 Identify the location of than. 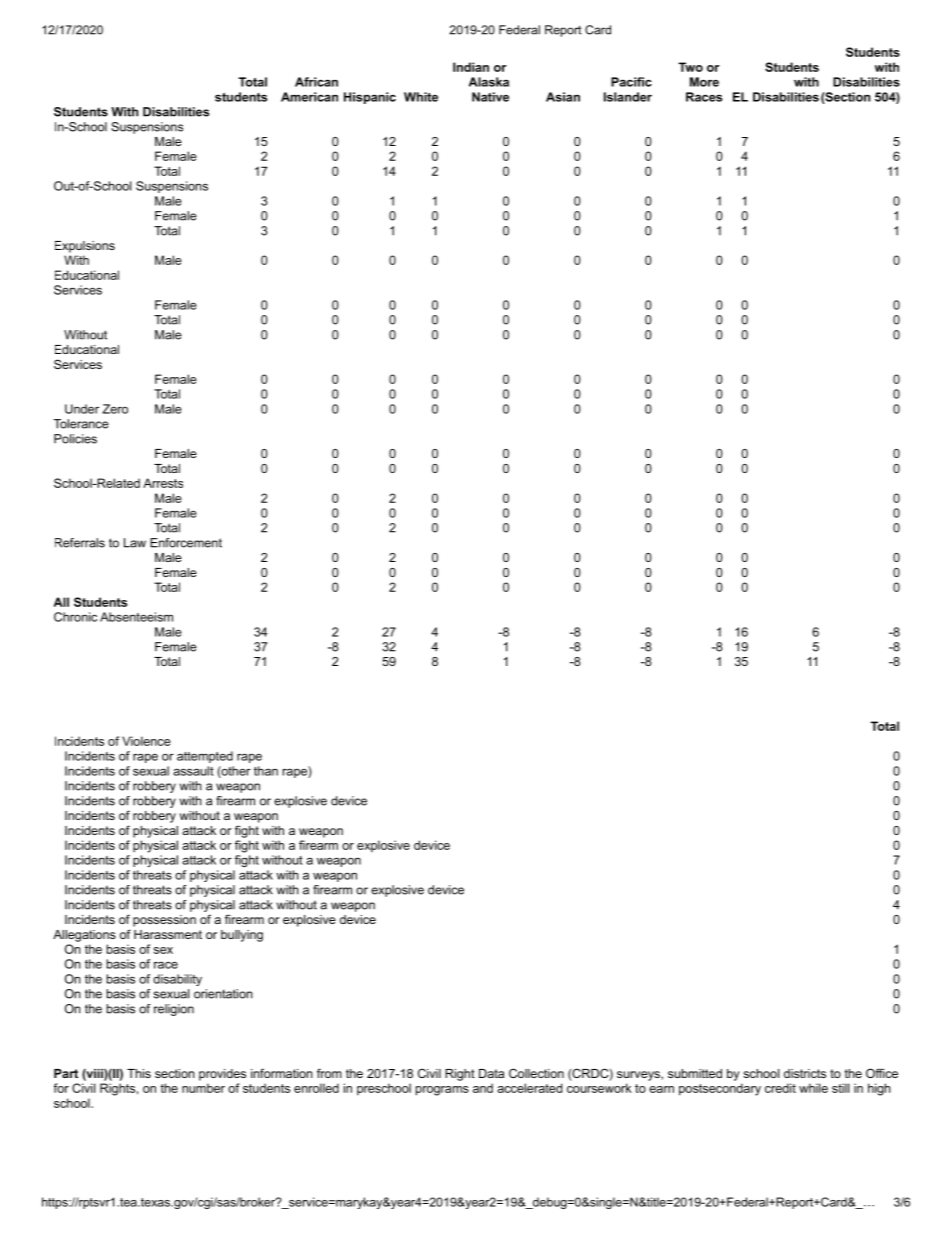
(266, 771).
